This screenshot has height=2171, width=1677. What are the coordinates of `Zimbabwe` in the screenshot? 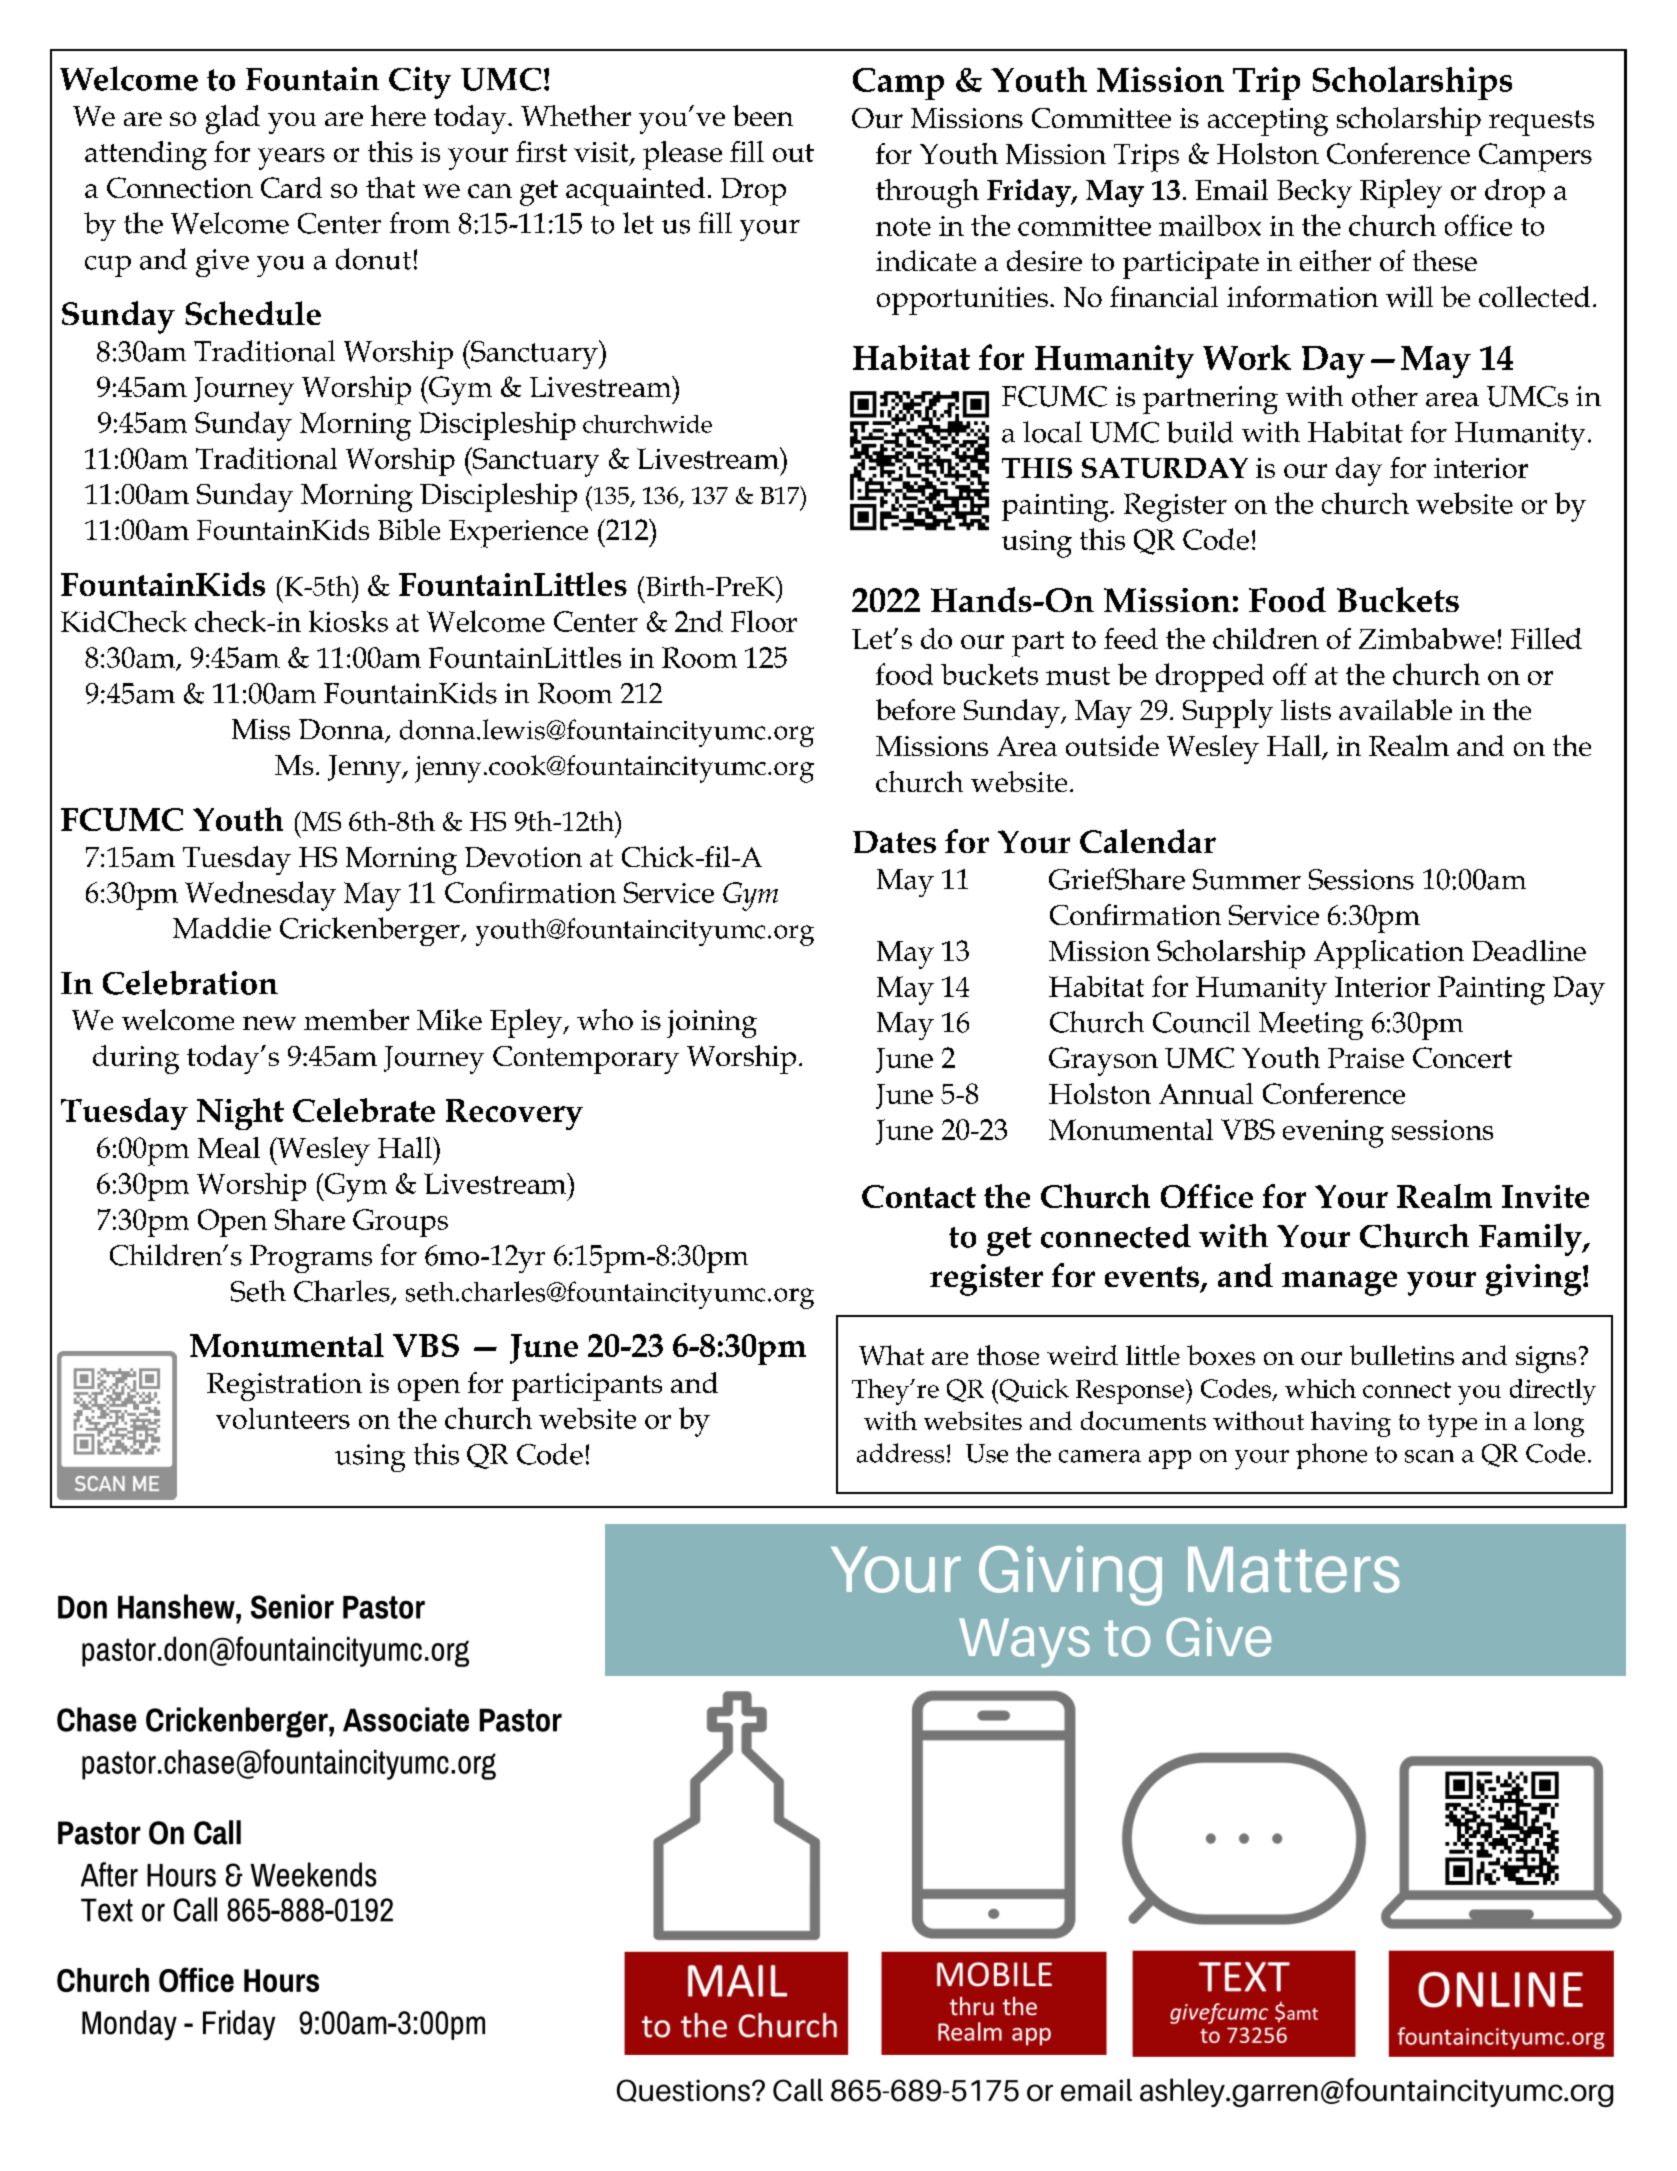 It's located at (1427, 638).
